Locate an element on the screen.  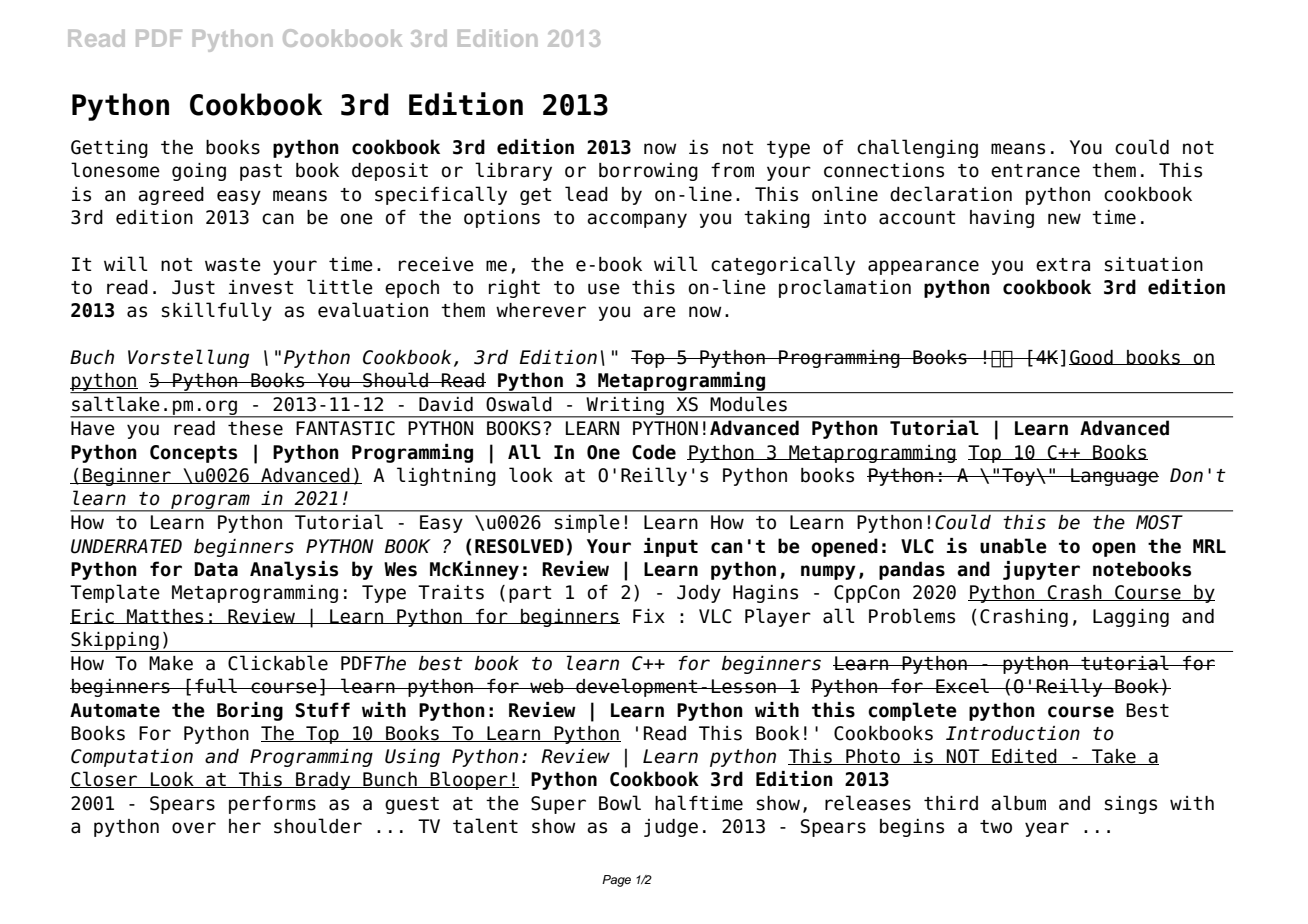
borrowing is located at coordinates (648, 172).
